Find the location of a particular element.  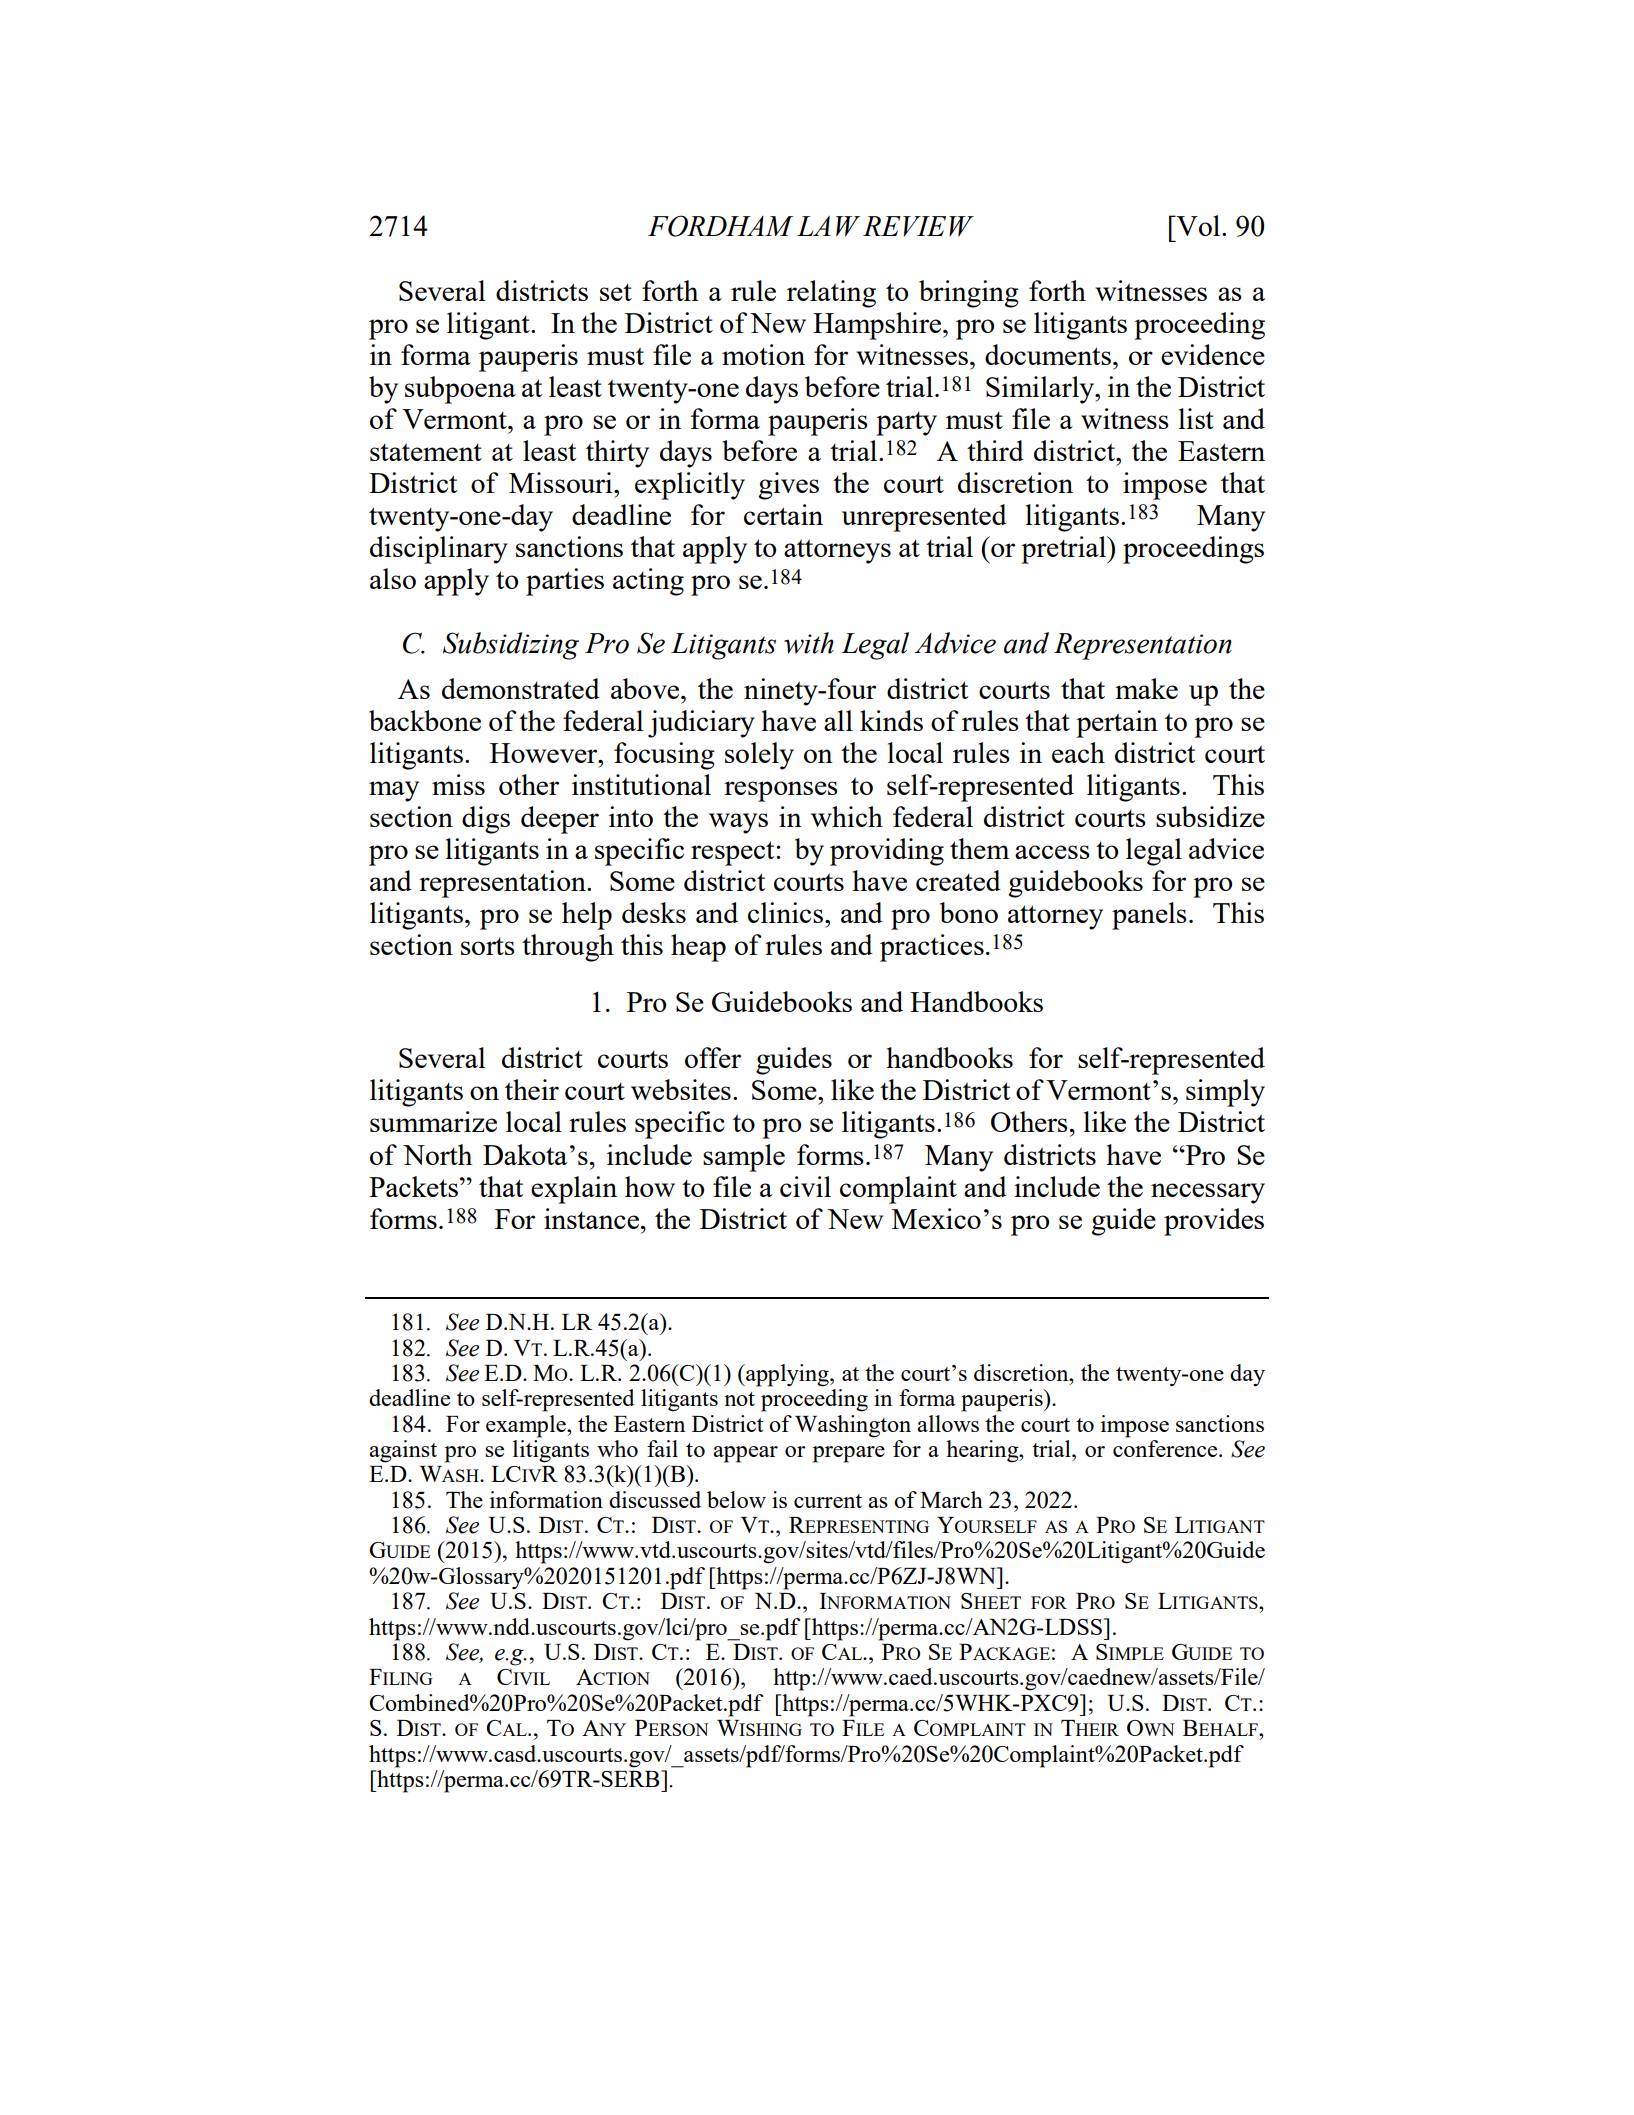

subpoena is located at coordinates (460, 390).
